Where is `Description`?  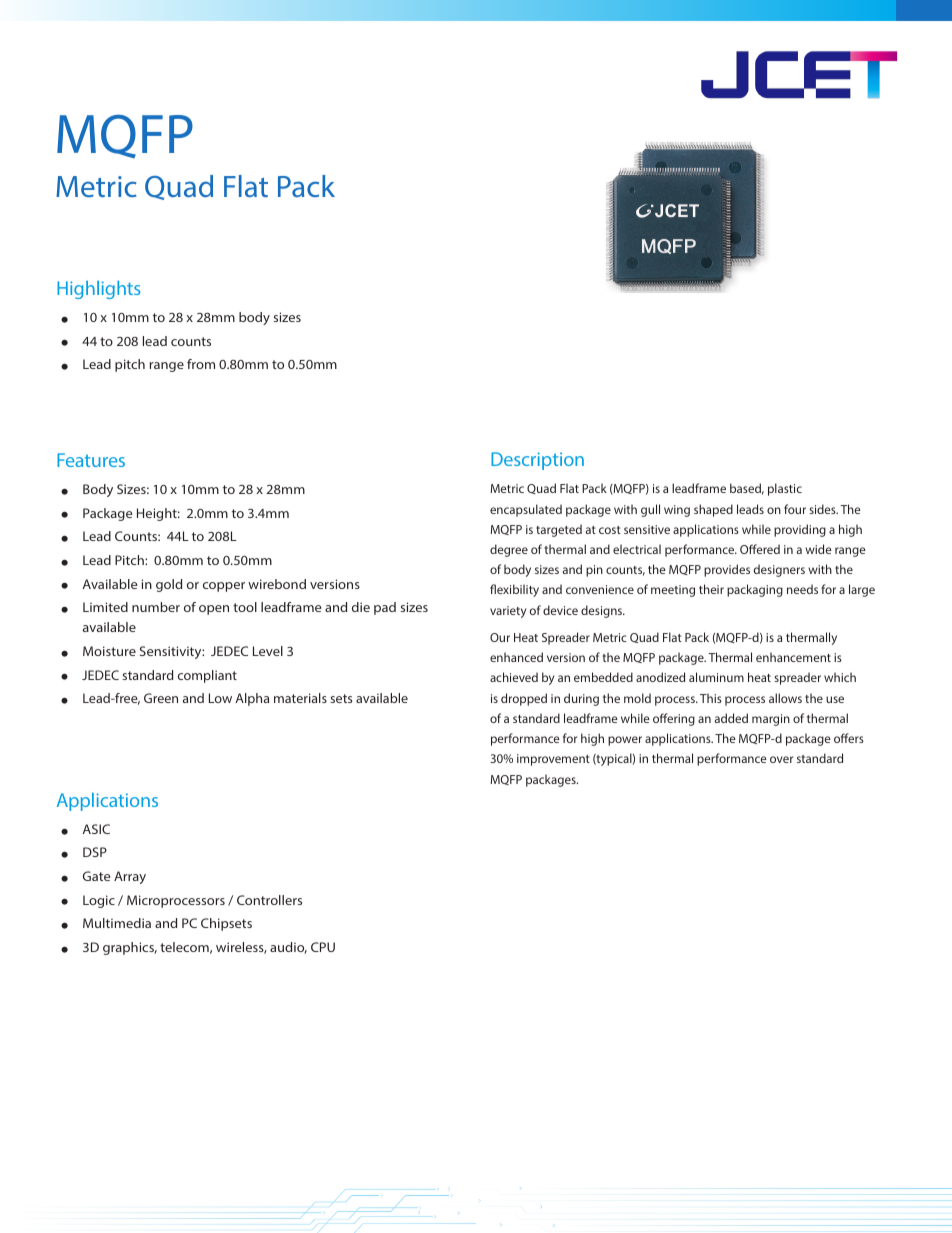
Description is located at coordinates (537, 461).
